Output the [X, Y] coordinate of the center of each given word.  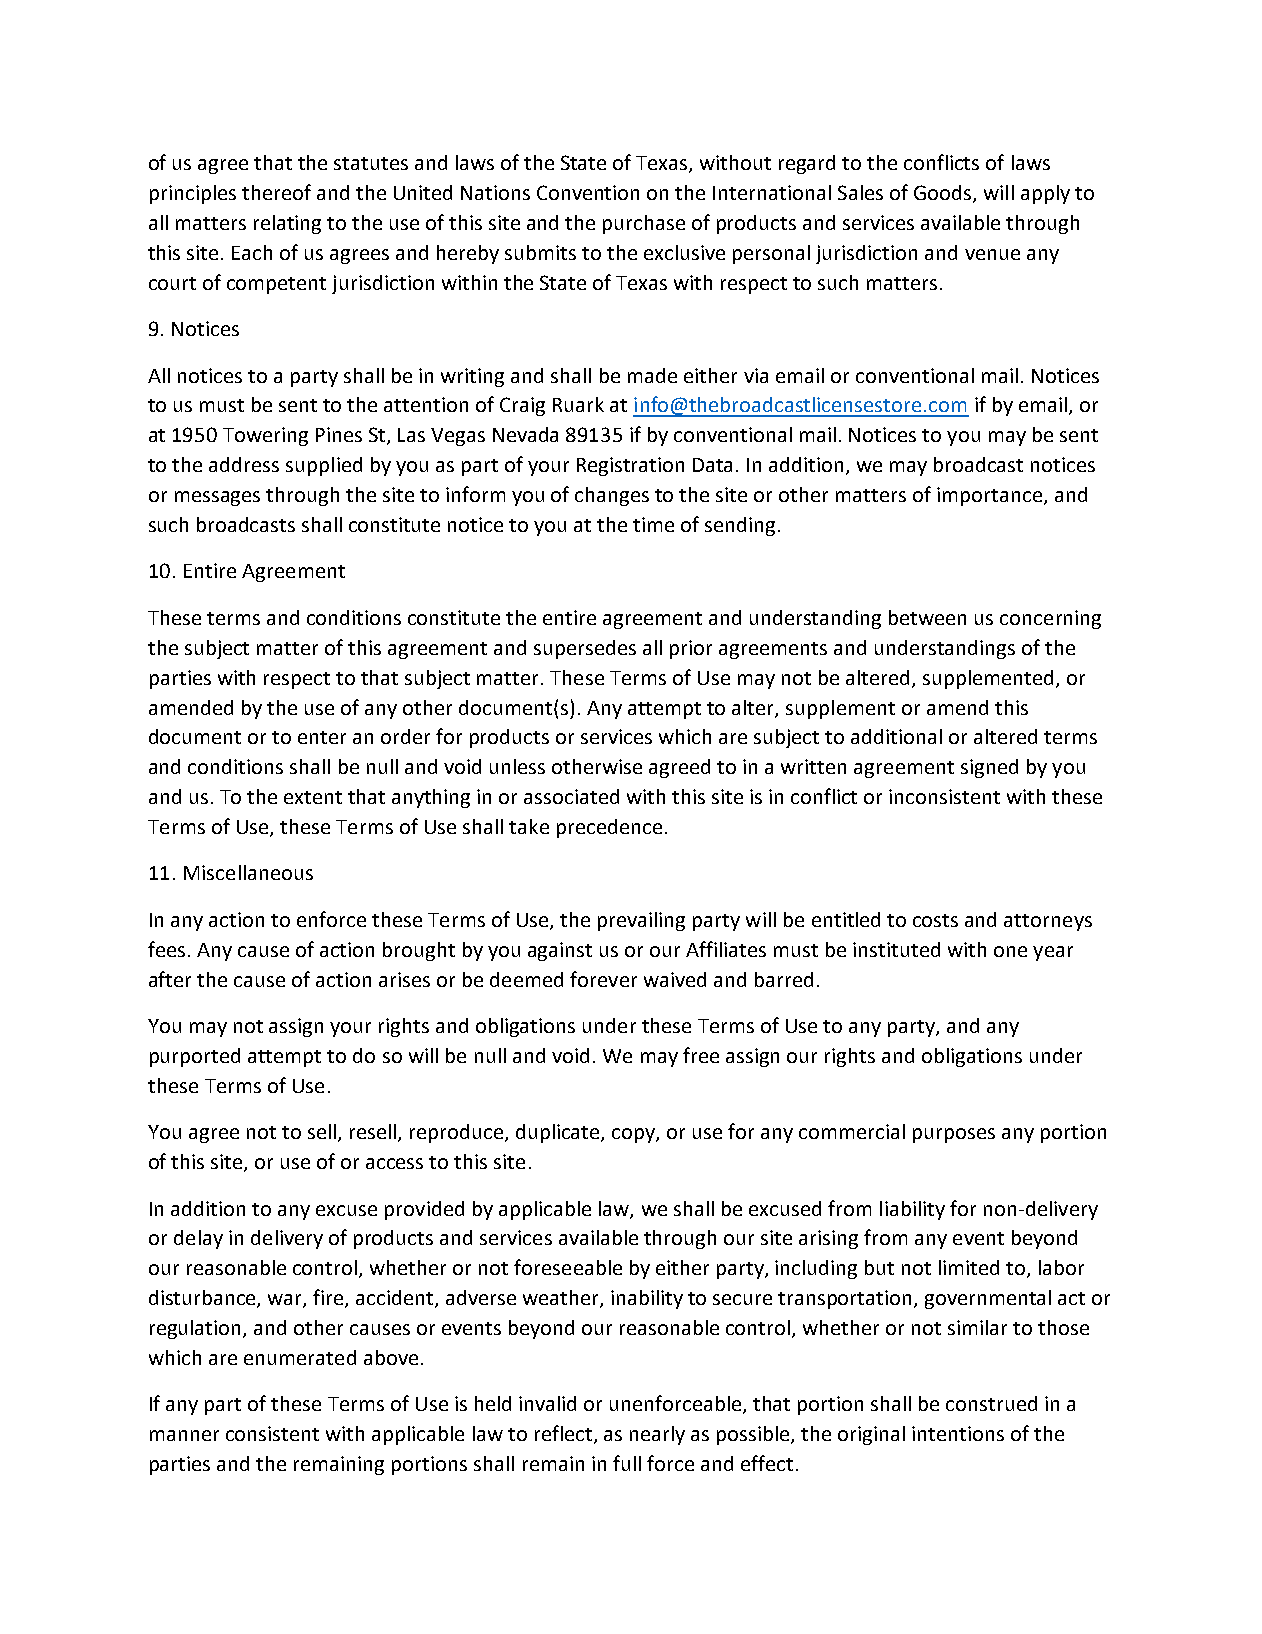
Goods [944, 194]
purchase [644, 224]
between [927, 617]
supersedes [585, 649]
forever [603, 979]
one [1010, 951]
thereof [276, 192]
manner [184, 1435]
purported [195, 1057]
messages [217, 498]
